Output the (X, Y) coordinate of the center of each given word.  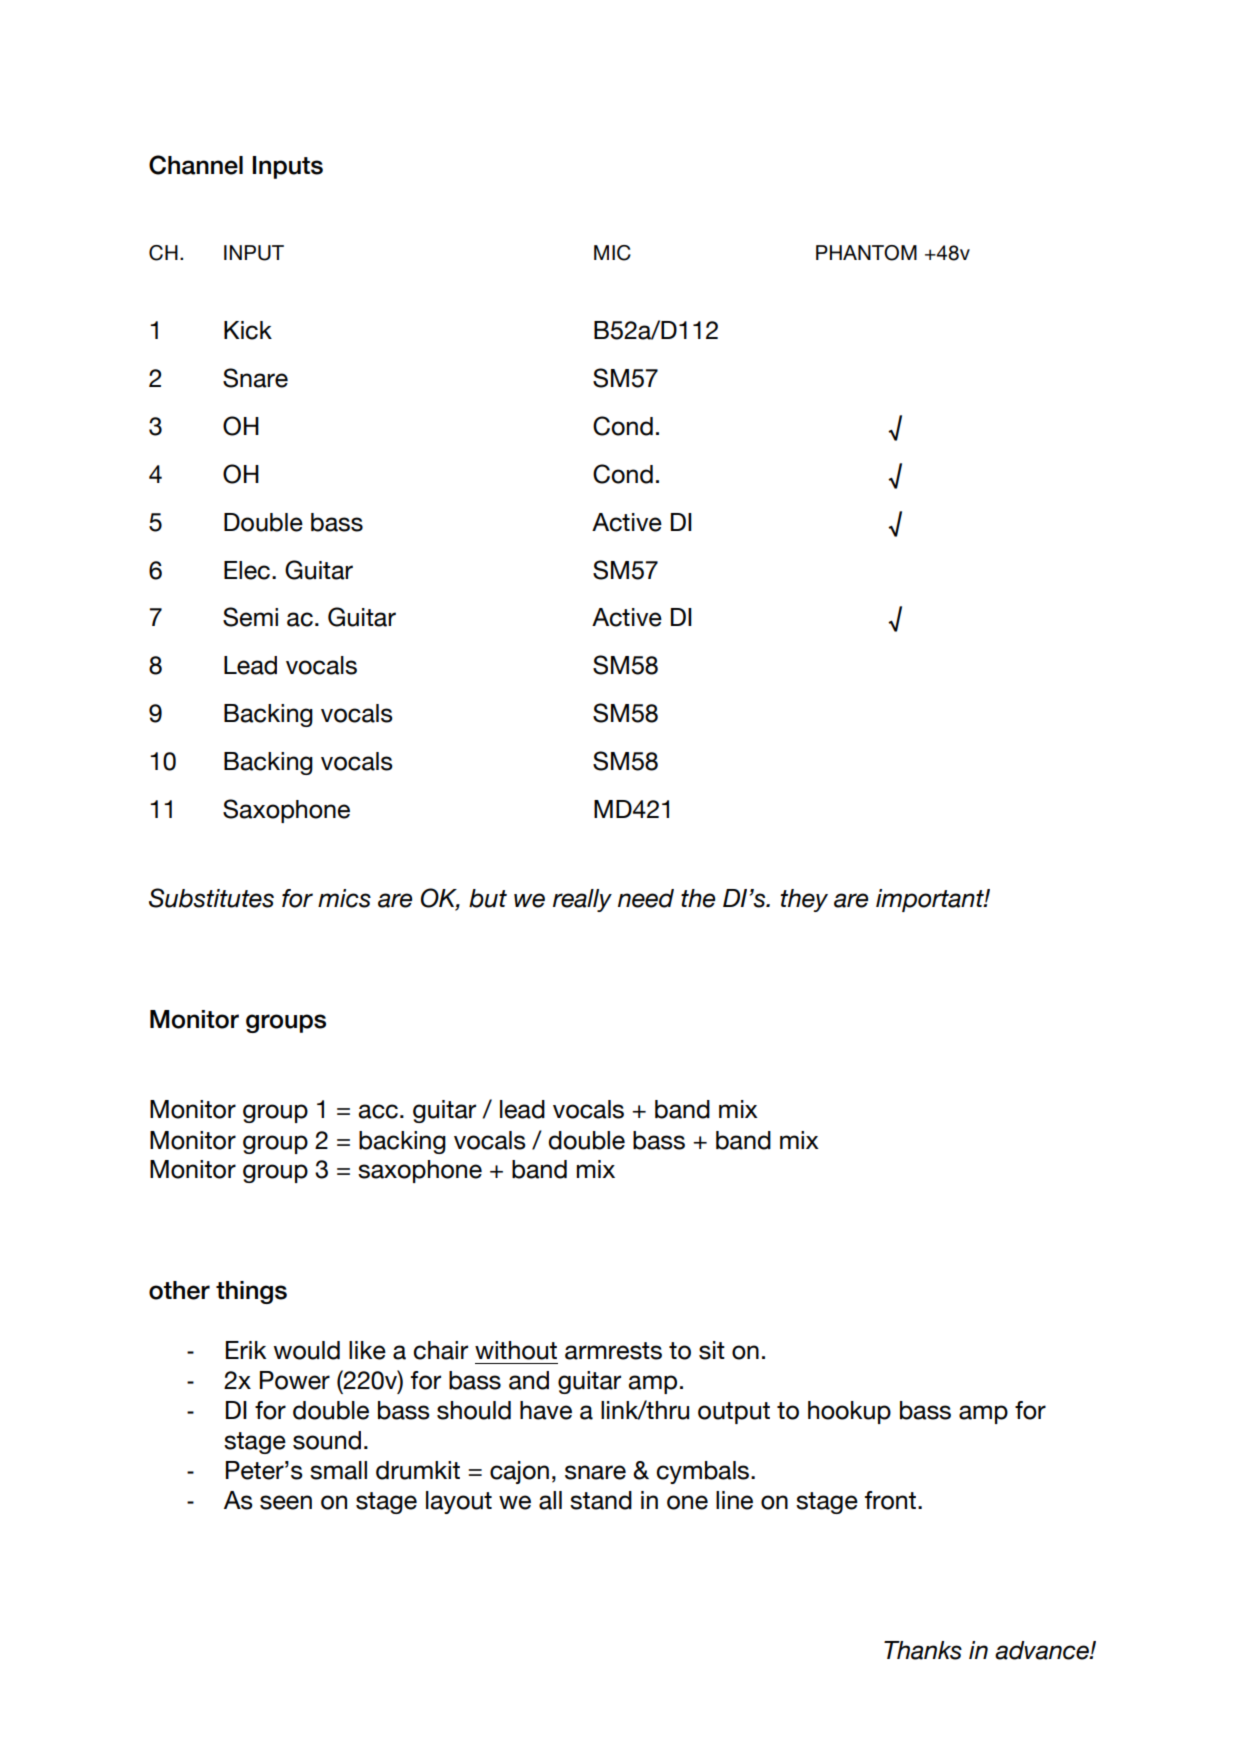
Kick (248, 330)
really (582, 900)
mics (344, 898)
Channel (196, 165)
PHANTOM (866, 253)
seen (286, 1502)
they (804, 900)
